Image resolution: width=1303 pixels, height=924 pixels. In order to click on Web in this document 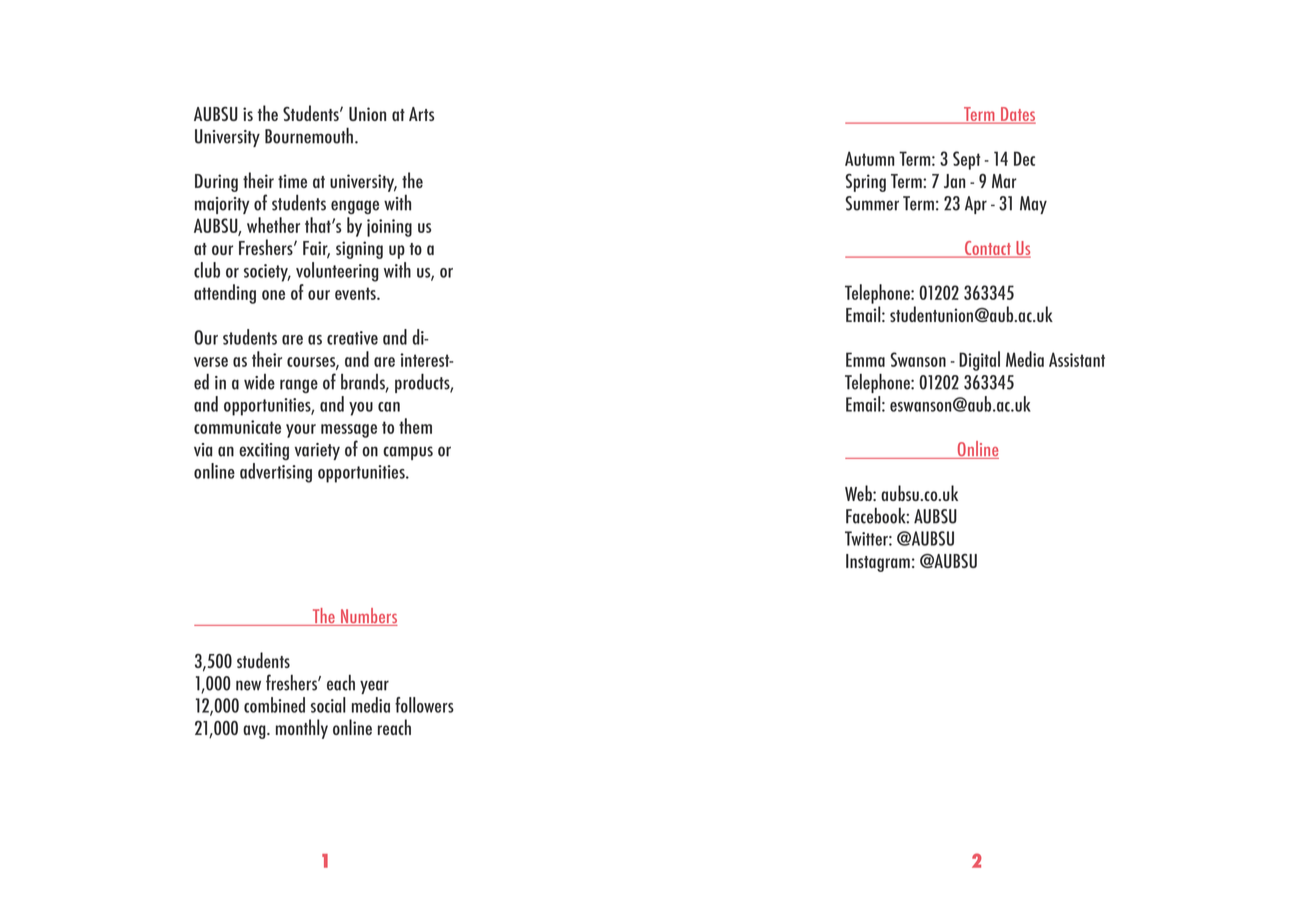, I will do `click(859, 493)`.
